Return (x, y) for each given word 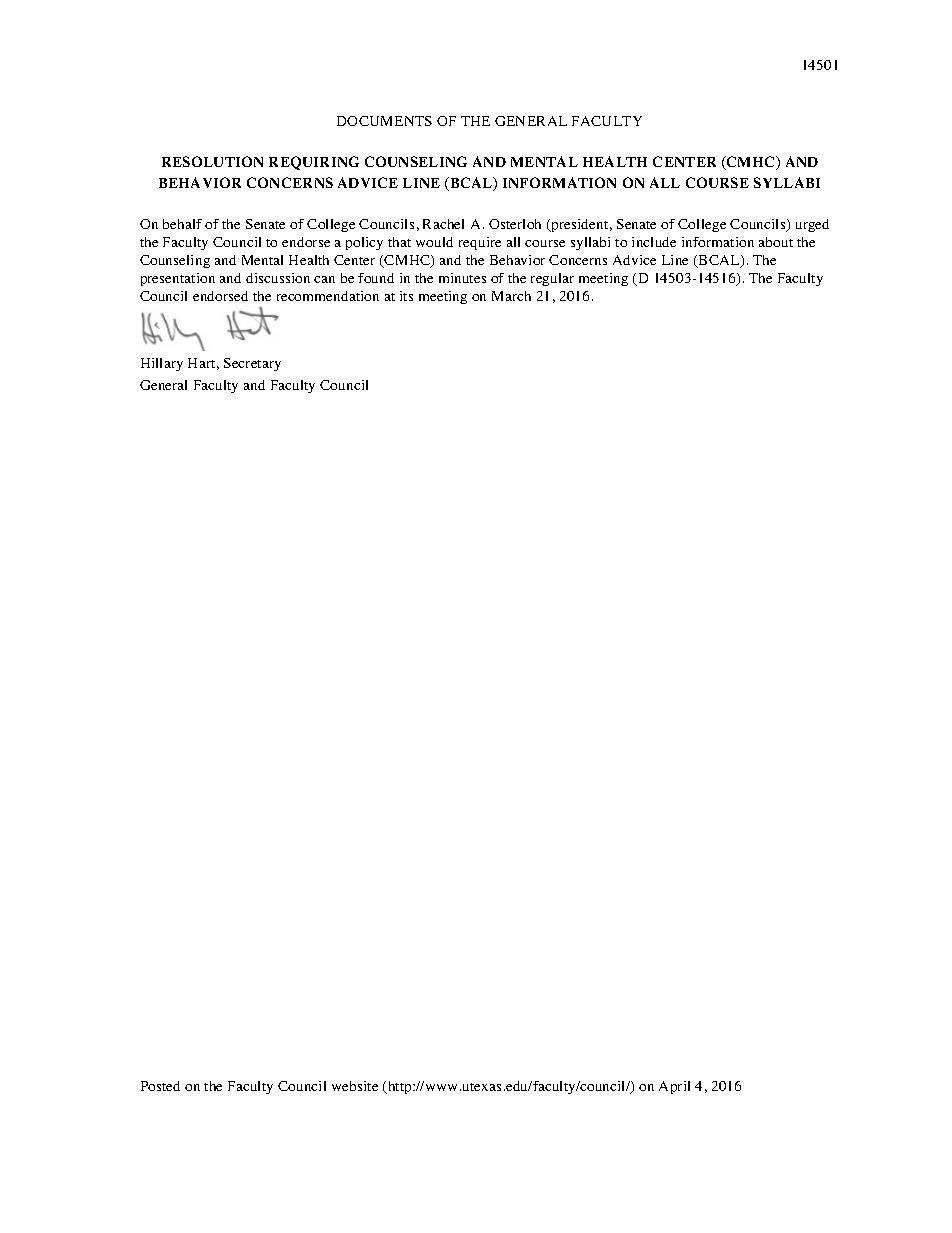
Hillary (162, 364)
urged (812, 225)
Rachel (443, 224)
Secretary (252, 364)
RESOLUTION (212, 161)
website (355, 1086)
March (511, 296)
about (776, 242)
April (674, 1087)
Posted (160, 1086)
